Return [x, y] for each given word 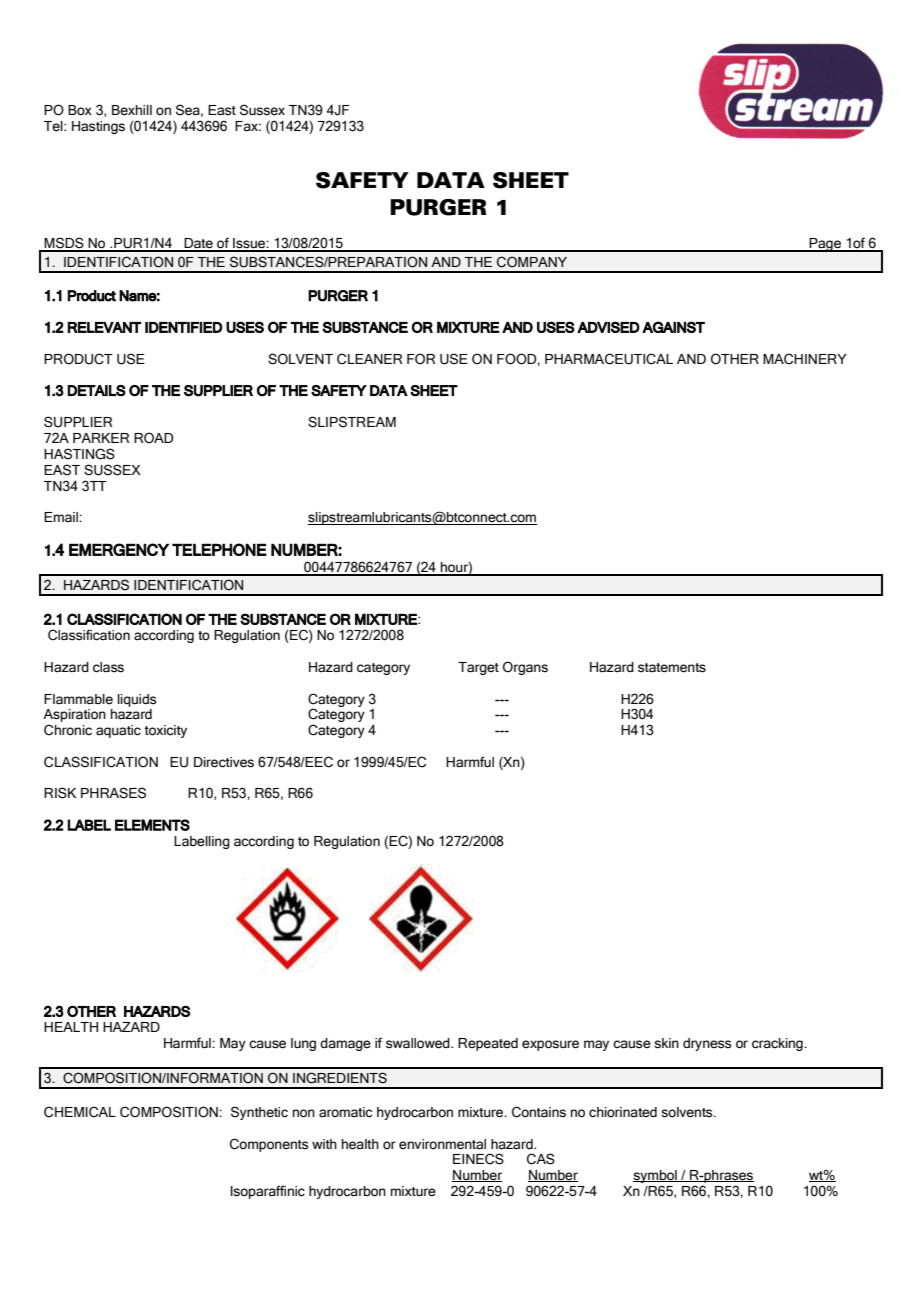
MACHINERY [805, 359]
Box [80, 110]
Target [478, 668]
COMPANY [532, 262]
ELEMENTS [152, 825]
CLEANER [369, 359]
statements [672, 668]
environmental [442, 1144]
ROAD [153, 438]
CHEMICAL [80, 1112]
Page [826, 245]
